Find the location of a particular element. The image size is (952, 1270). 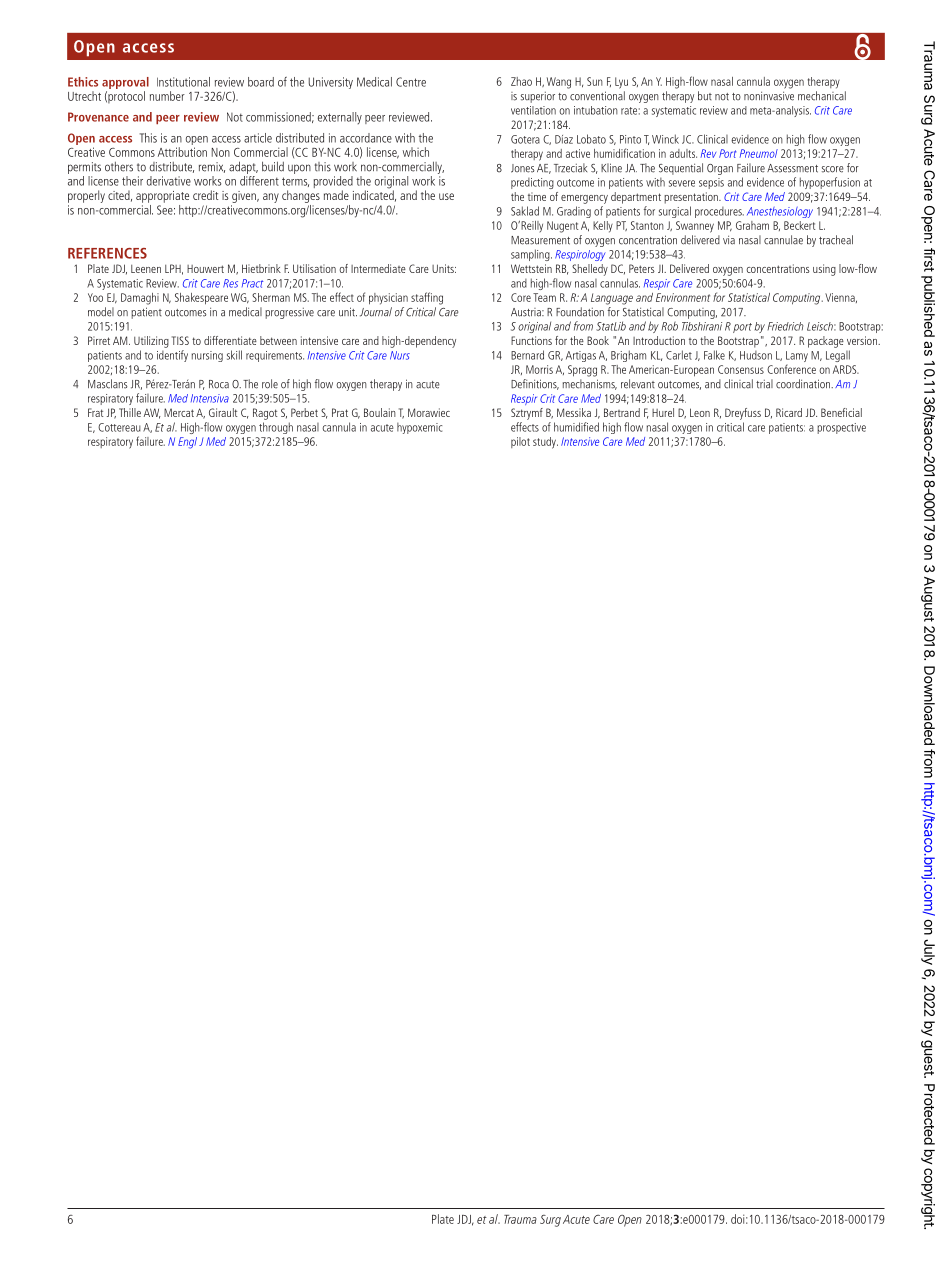

number is located at coordinates (167, 96).
